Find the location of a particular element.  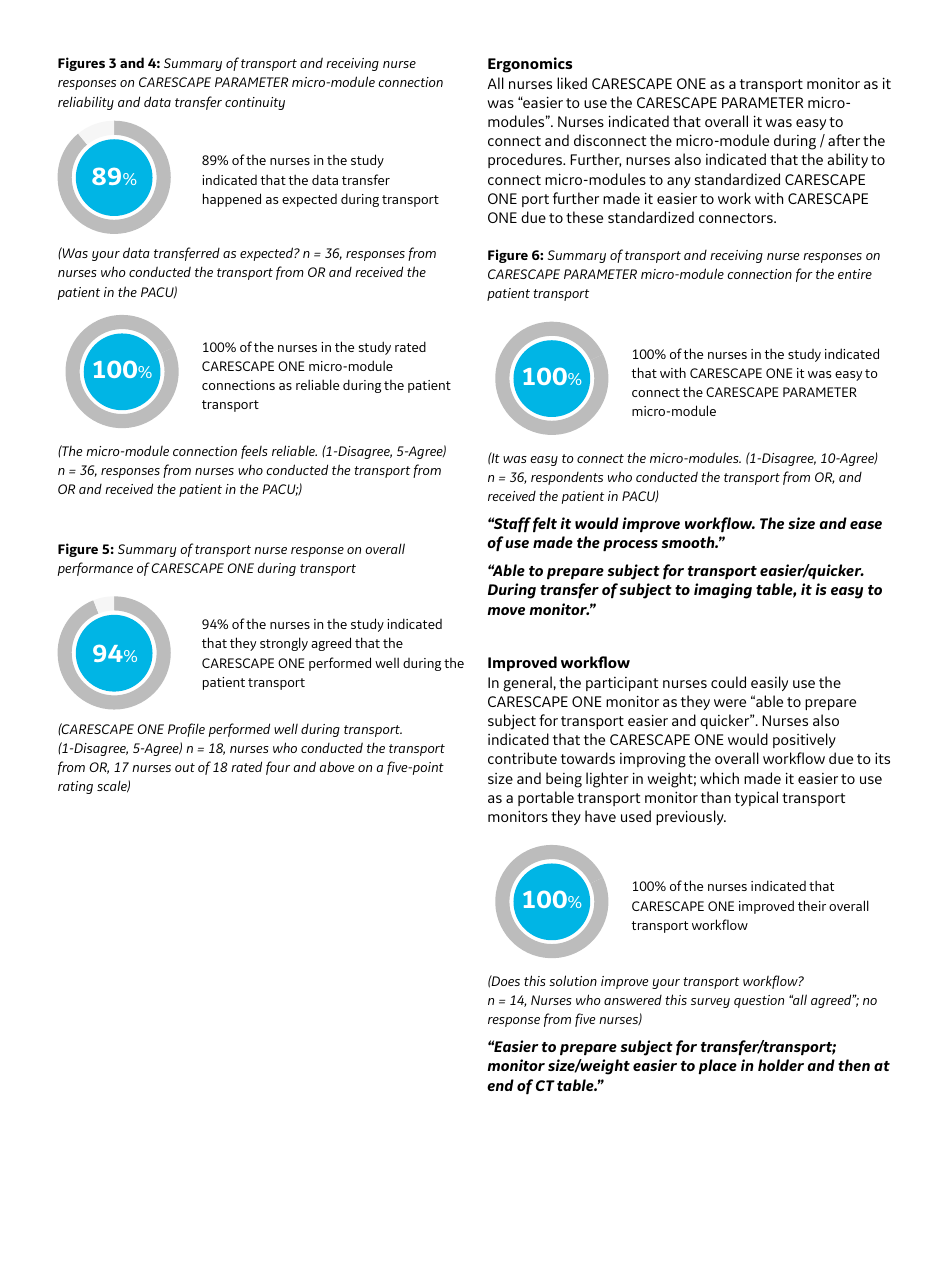

after is located at coordinates (844, 140).
